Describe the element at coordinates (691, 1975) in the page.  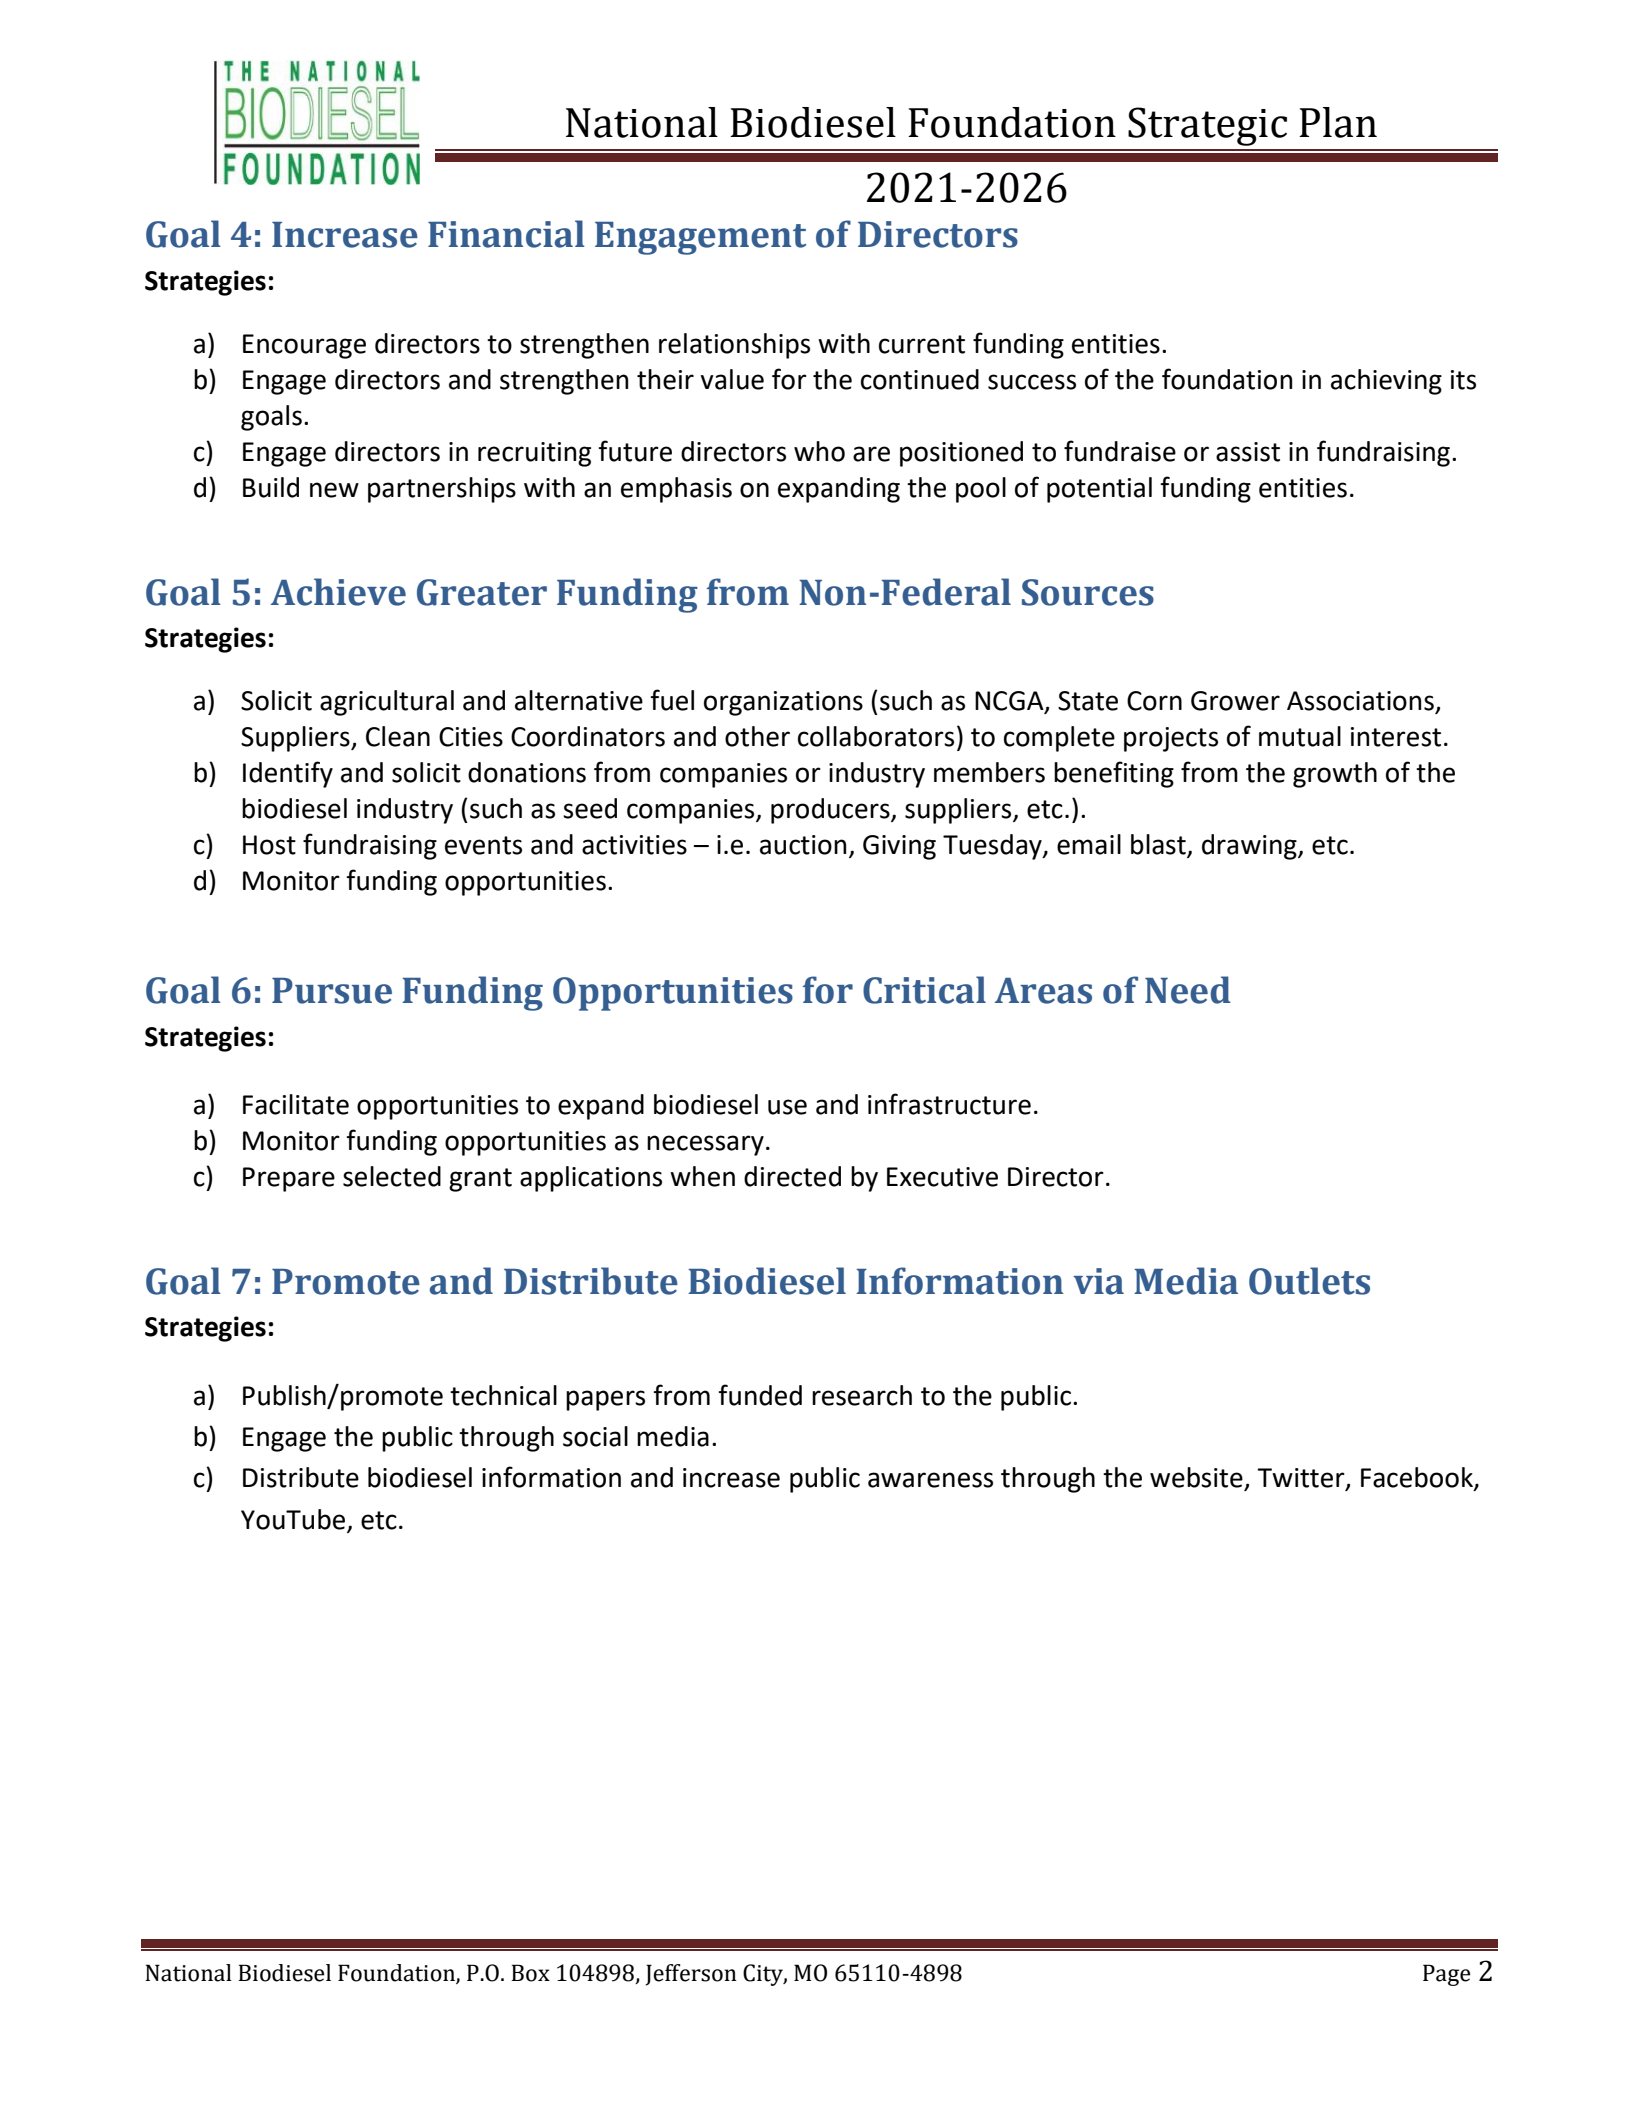
I see `Jefferson` at that location.
